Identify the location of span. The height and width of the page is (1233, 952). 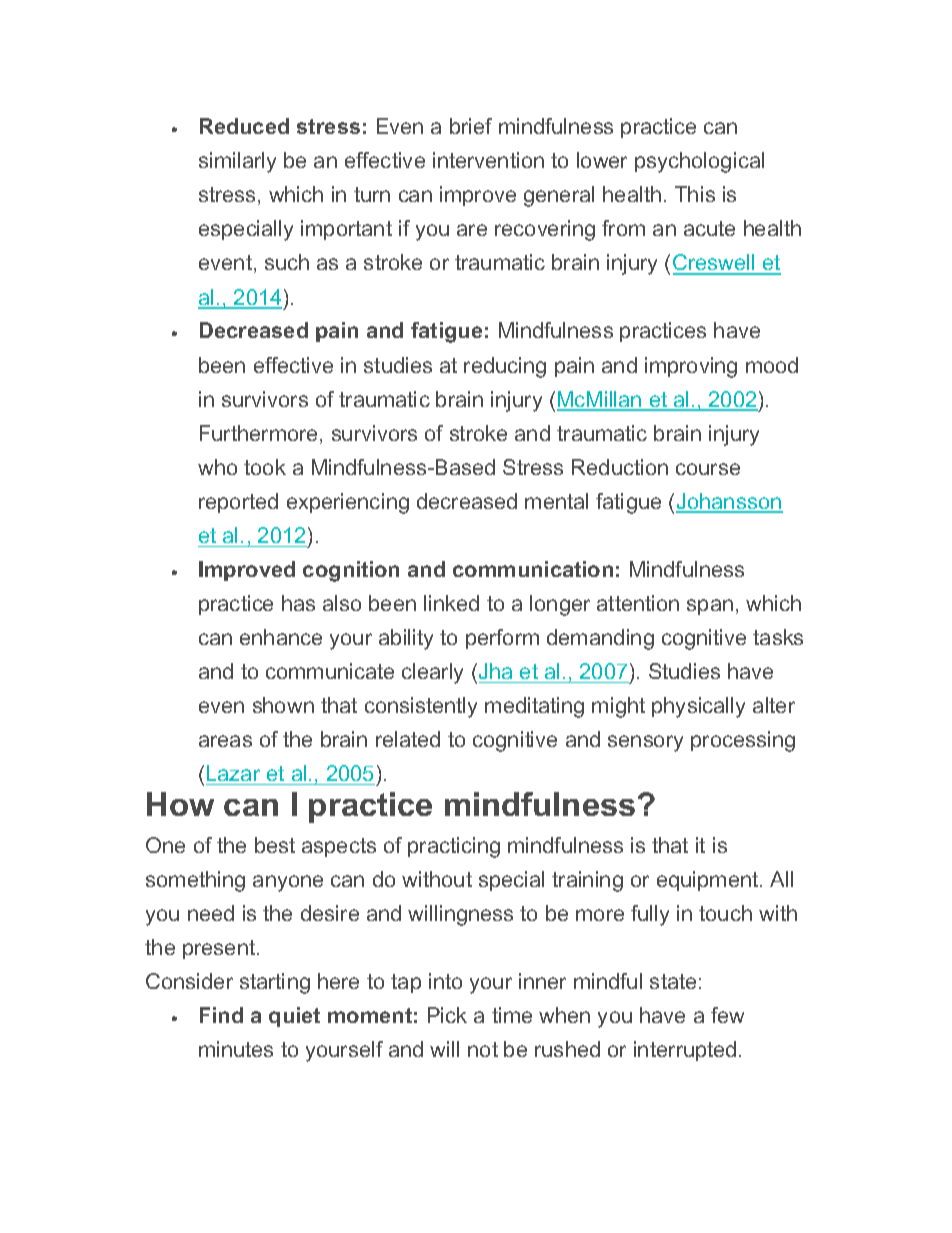
(710, 607).
